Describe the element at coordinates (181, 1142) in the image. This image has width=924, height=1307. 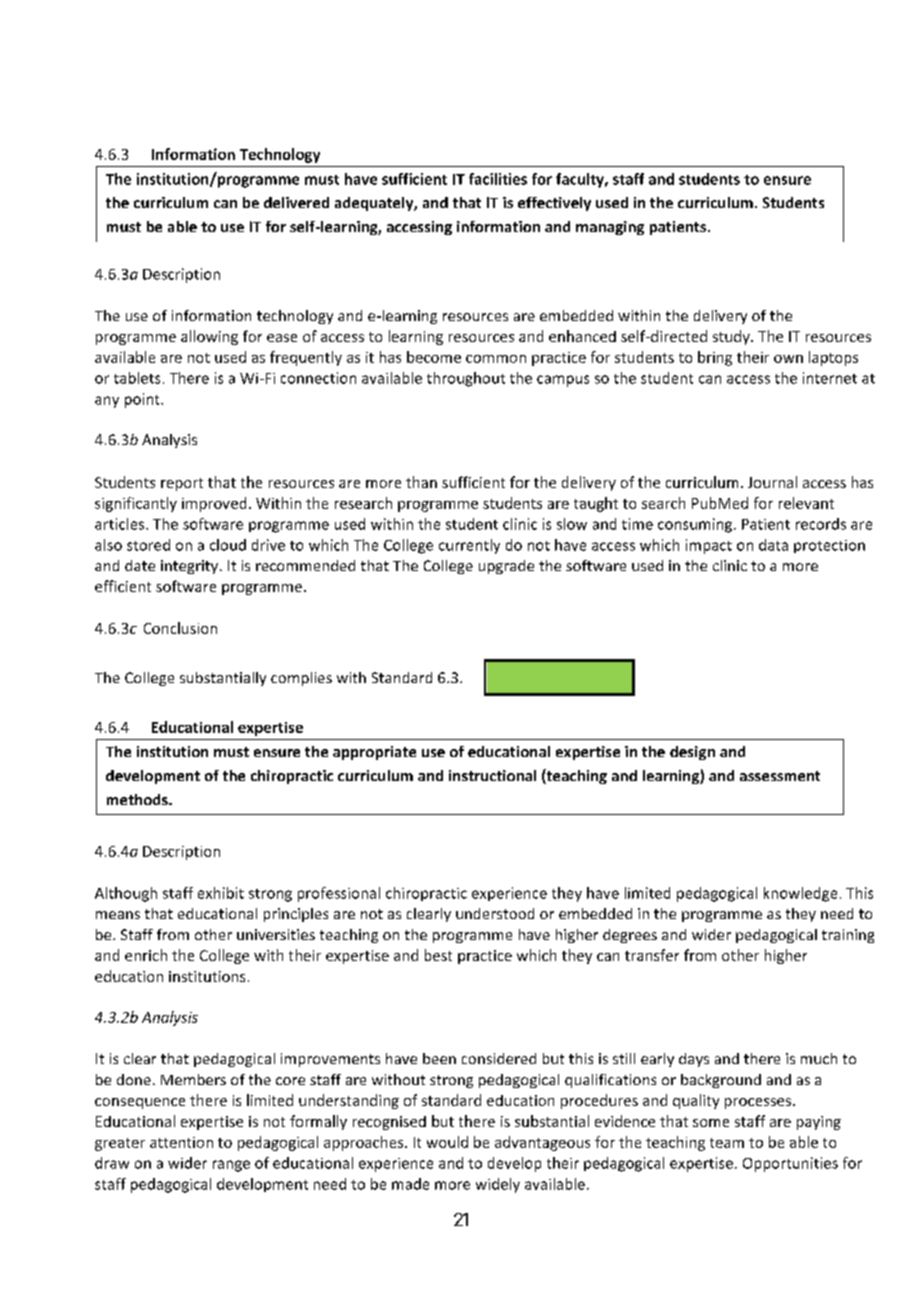
I see `attention` at that location.
